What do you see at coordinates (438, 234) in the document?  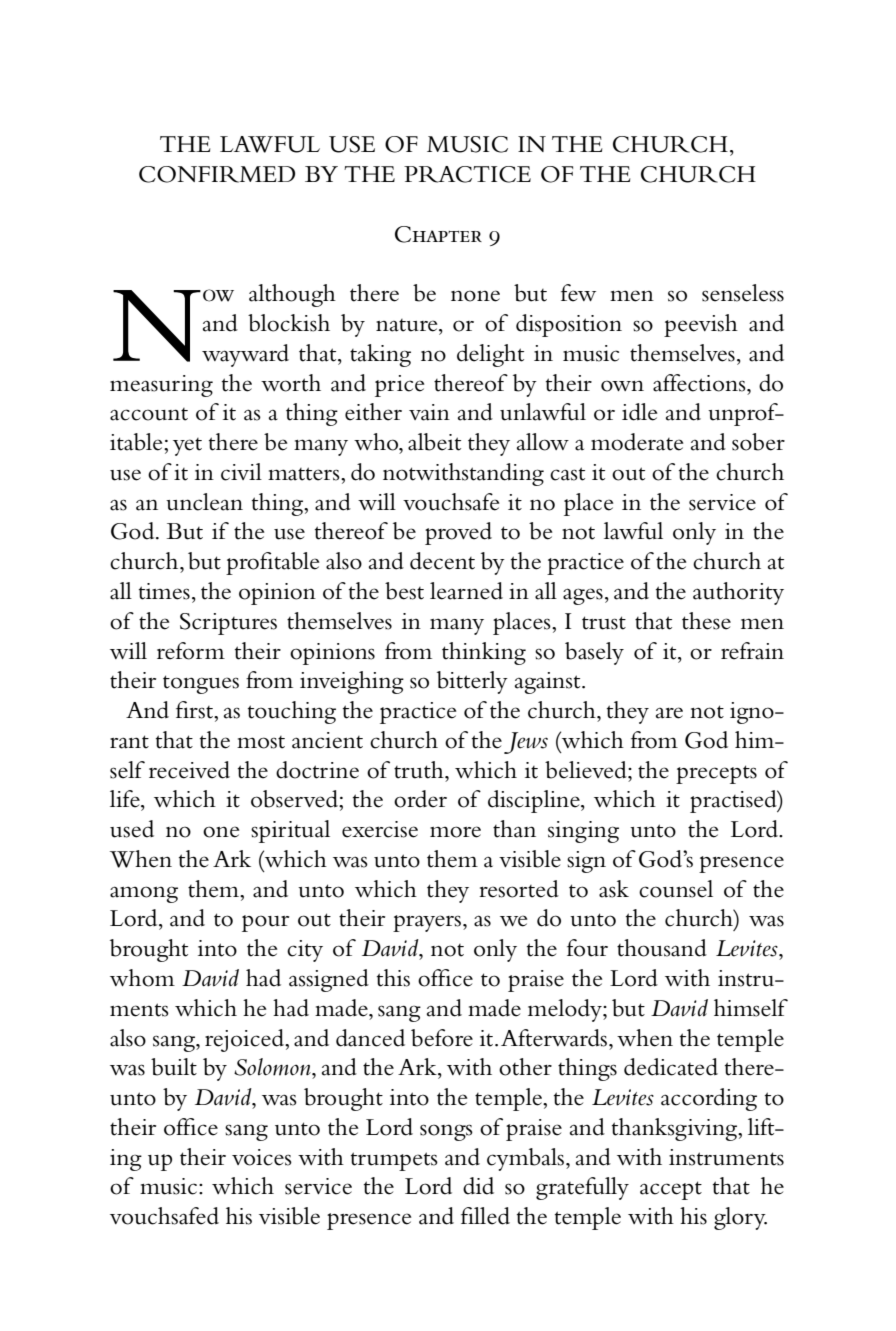 I see `Chapter` at bounding box center [438, 234].
